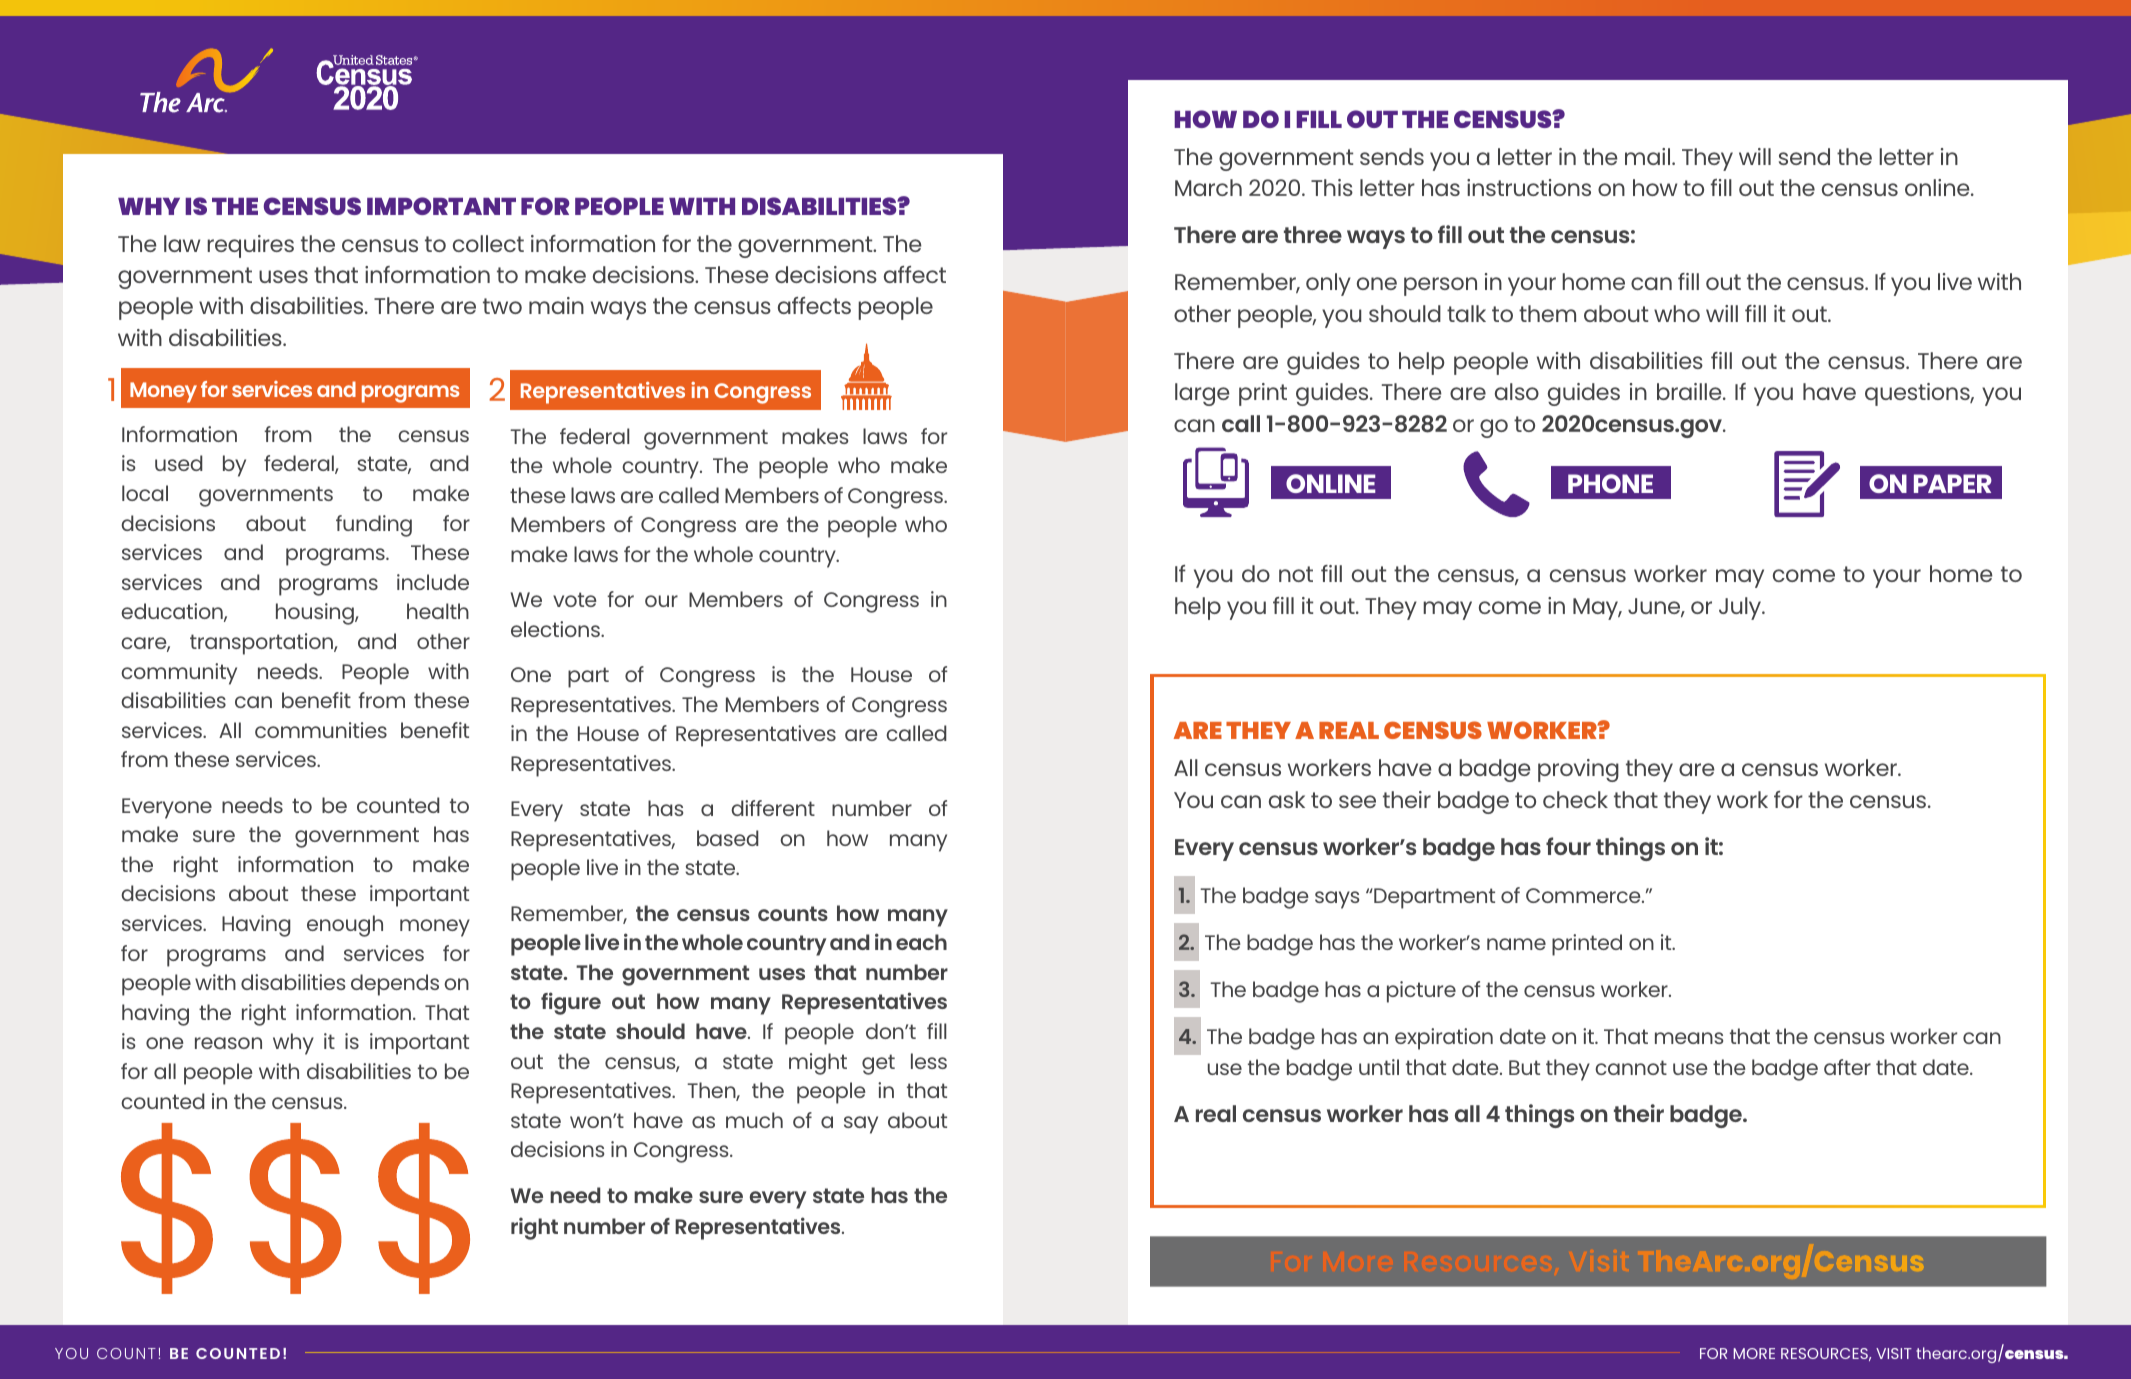  Describe the element at coordinates (1208, 187) in the screenshot. I see `March` at that location.
